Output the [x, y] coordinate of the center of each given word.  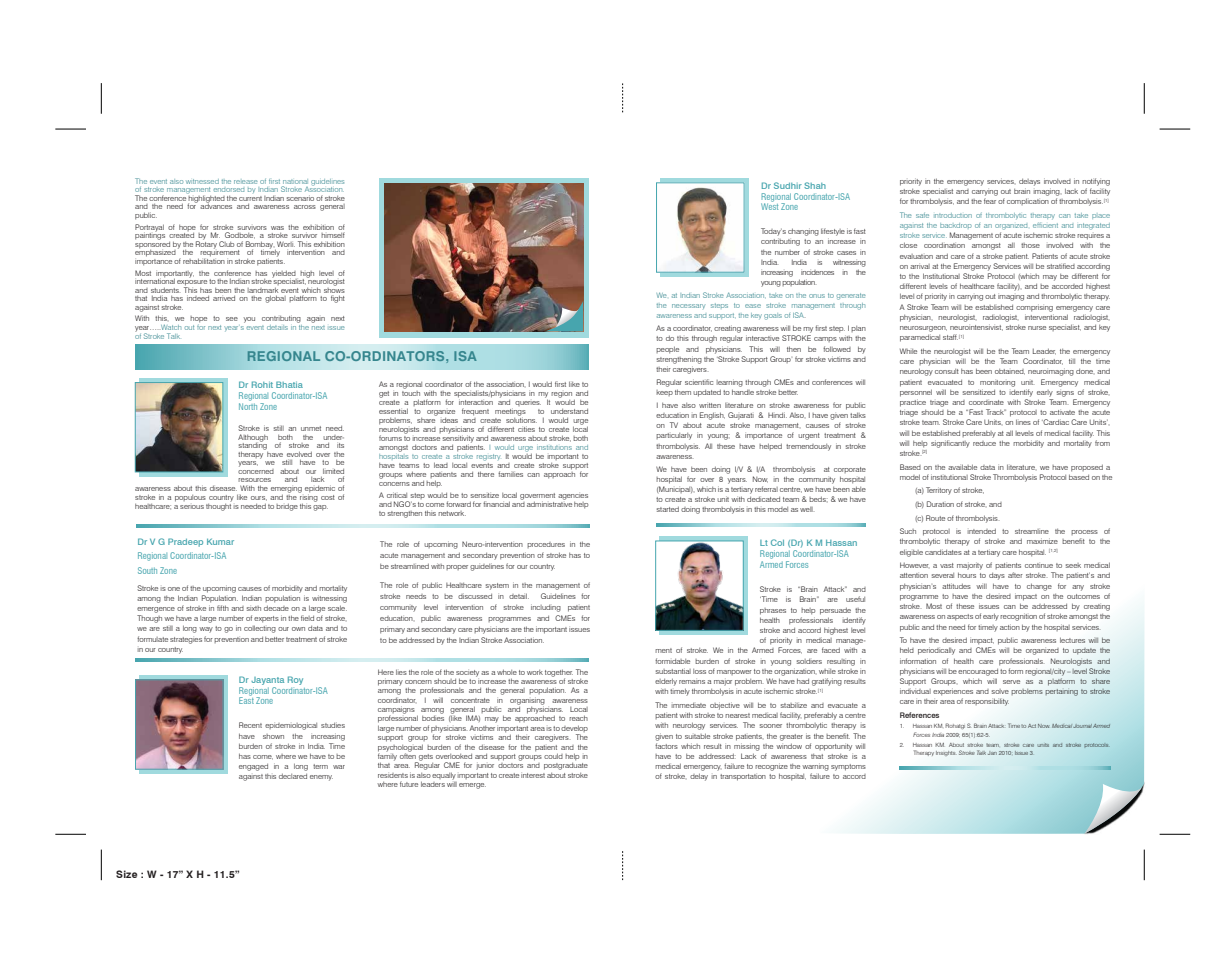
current [250, 198]
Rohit [262, 384]
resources [254, 480]
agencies [573, 497]
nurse [1037, 328]
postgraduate [566, 765]
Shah [815, 185]
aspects [960, 617]
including [546, 608]
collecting [260, 629]
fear [990, 201]
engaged [253, 767]
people [667, 350]
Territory [939, 491]
